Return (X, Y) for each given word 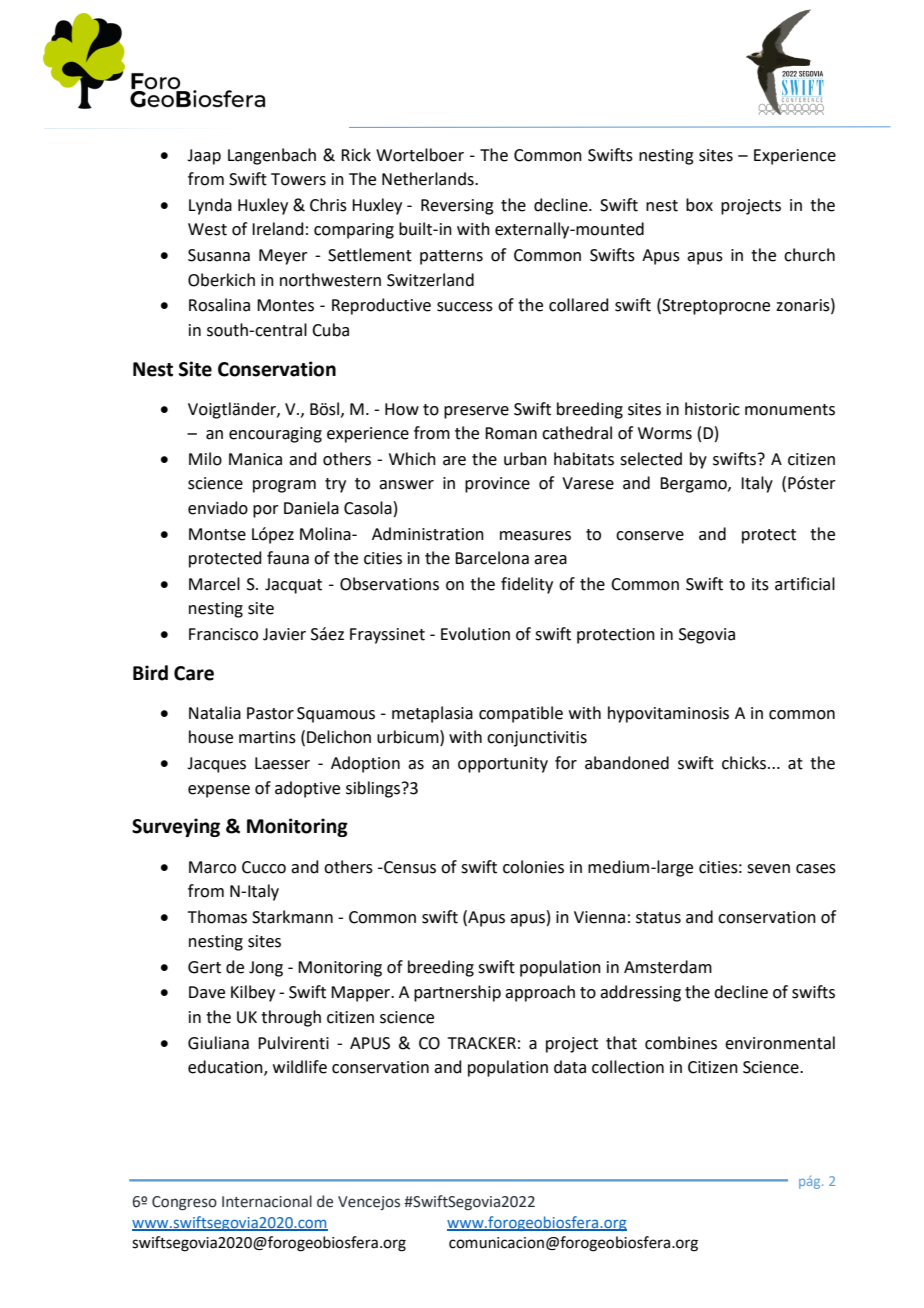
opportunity (503, 765)
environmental (780, 1043)
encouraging (275, 435)
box (699, 205)
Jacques (216, 765)
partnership (457, 993)
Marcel (214, 584)
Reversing (457, 207)
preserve (476, 412)
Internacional (267, 1201)
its (760, 584)
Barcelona (492, 558)
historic (712, 409)
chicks (744, 763)
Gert (204, 967)
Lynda (210, 206)
